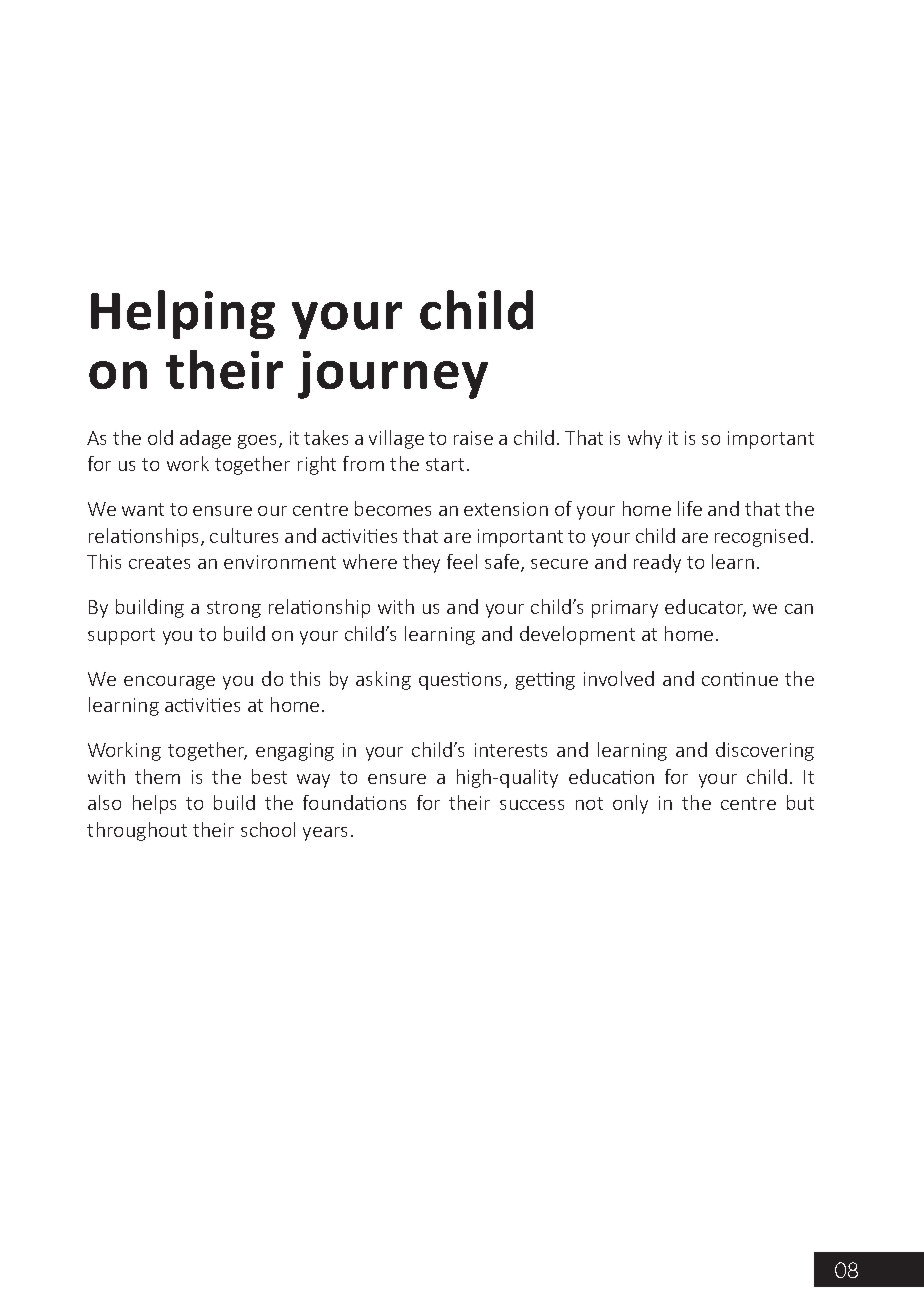 This page has height=1311, width=924. What do you see at coordinates (577, 635) in the page?
I see `development` at bounding box center [577, 635].
